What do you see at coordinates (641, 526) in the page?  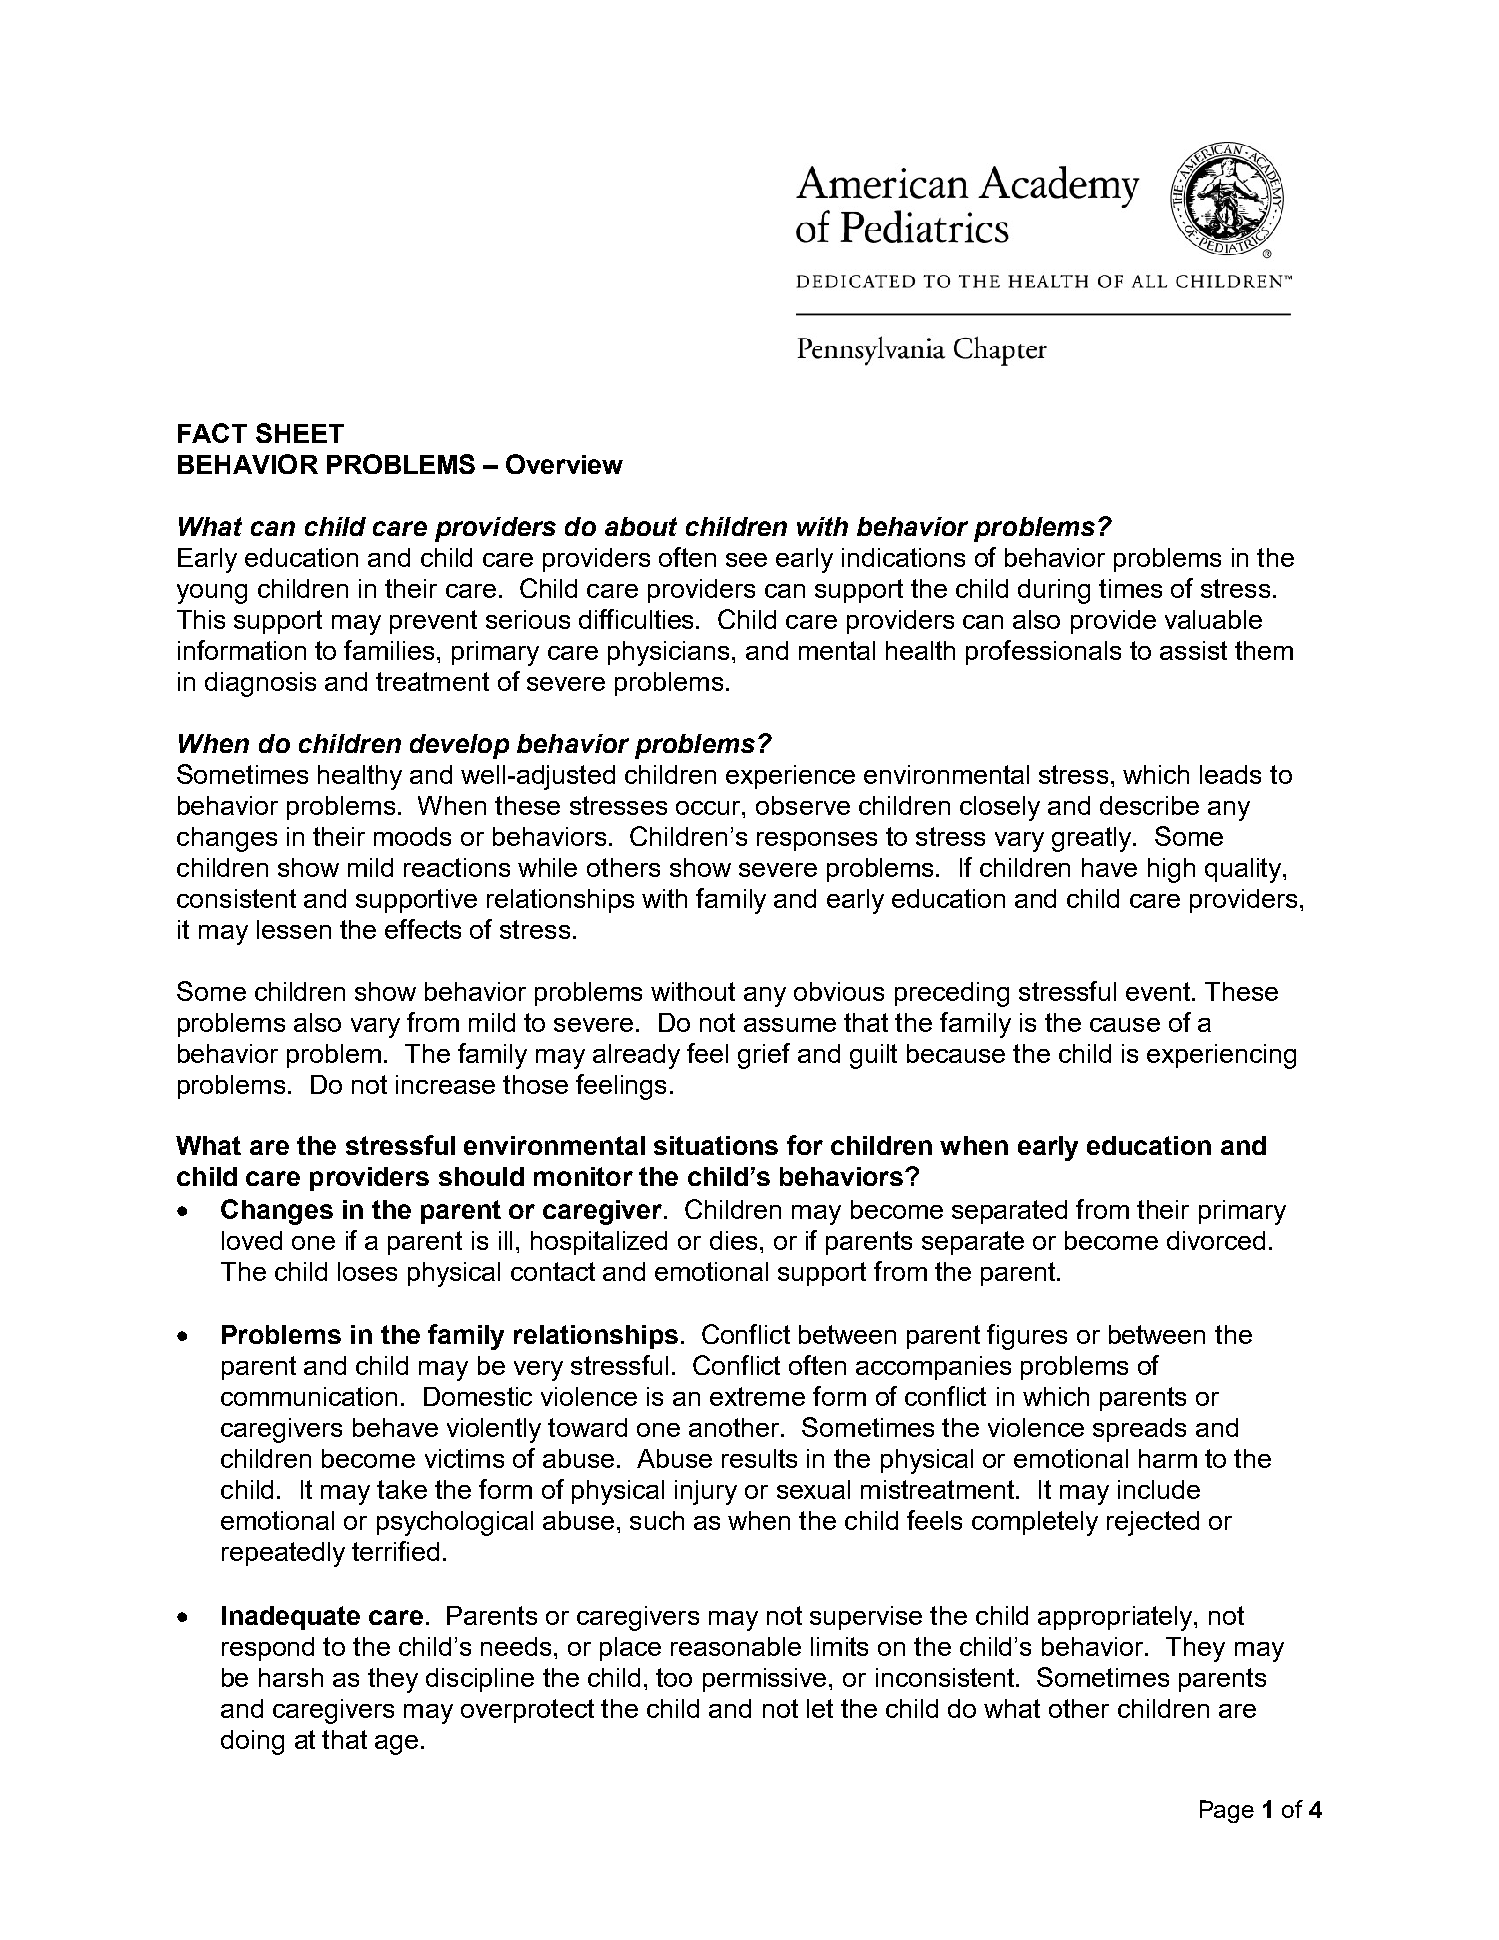 I see `about` at bounding box center [641, 526].
